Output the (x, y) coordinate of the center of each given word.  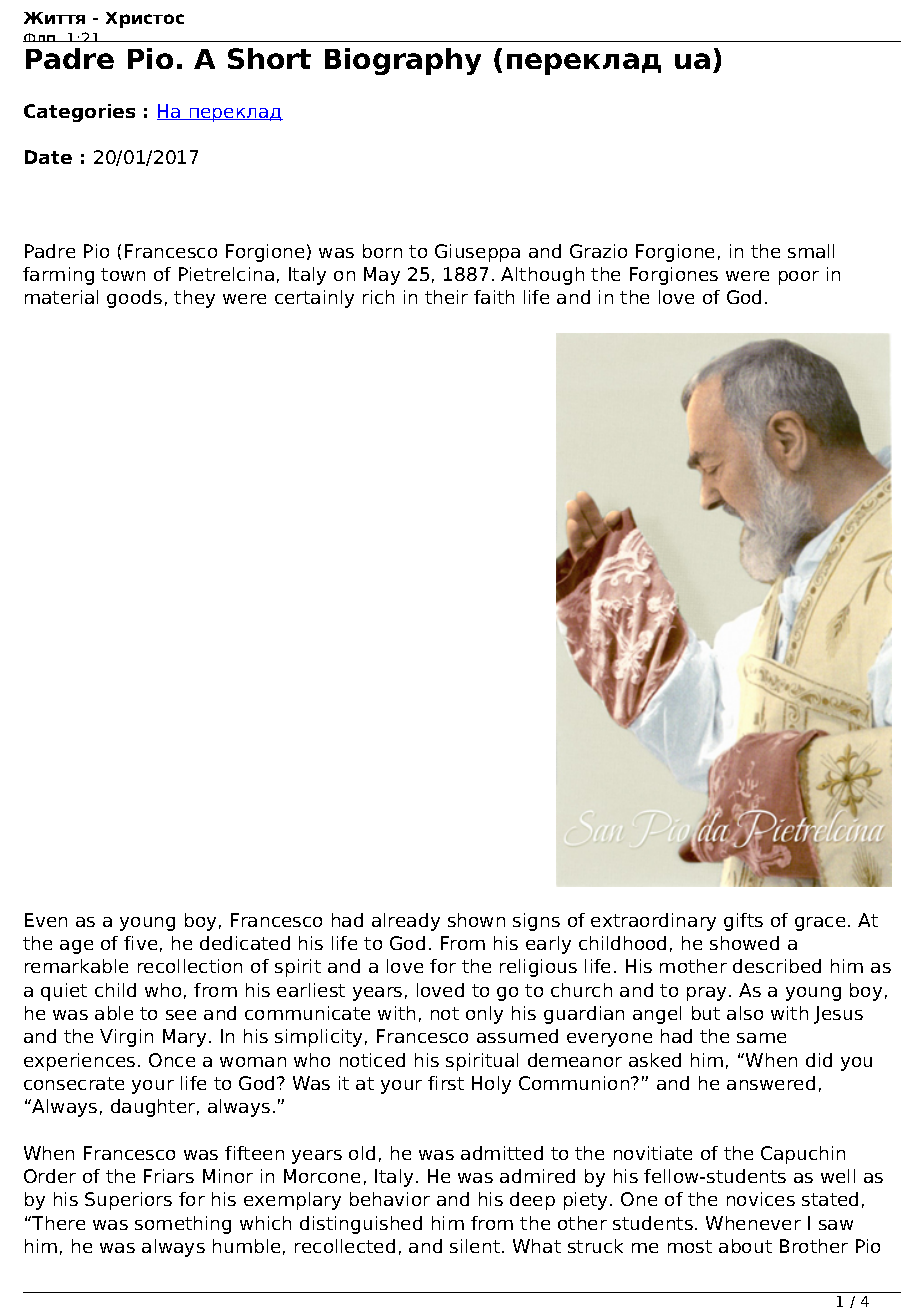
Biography (403, 61)
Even (46, 920)
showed (744, 943)
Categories (79, 113)
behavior (390, 1199)
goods (134, 299)
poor (799, 278)
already (406, 922)
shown (476, 920)
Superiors (128, 1201)
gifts (743, 922)
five (140, 943)
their (446, 297)
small (811, 251)
